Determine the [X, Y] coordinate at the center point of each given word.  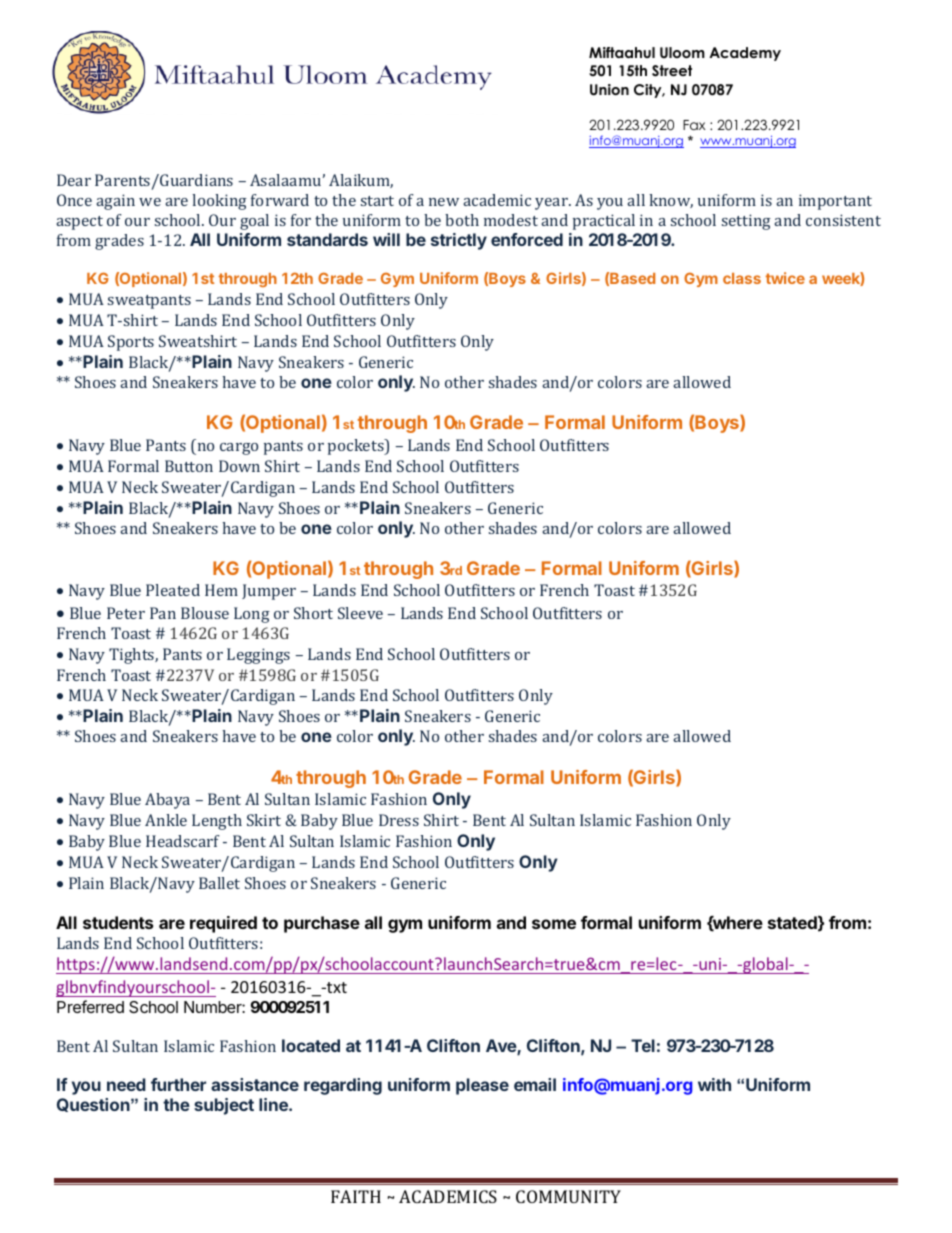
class [742, 278]
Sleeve [360, 613]
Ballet [219, 883]
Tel [643, 1045]
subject [224, 1106]
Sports [131, 343]
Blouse [205, 613]
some [554, 924]
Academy [745, 54]
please [482, 1086]
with [714, 1084]
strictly [459, 241]
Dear [74, 180]
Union [609, 90]
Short [313, 613]
